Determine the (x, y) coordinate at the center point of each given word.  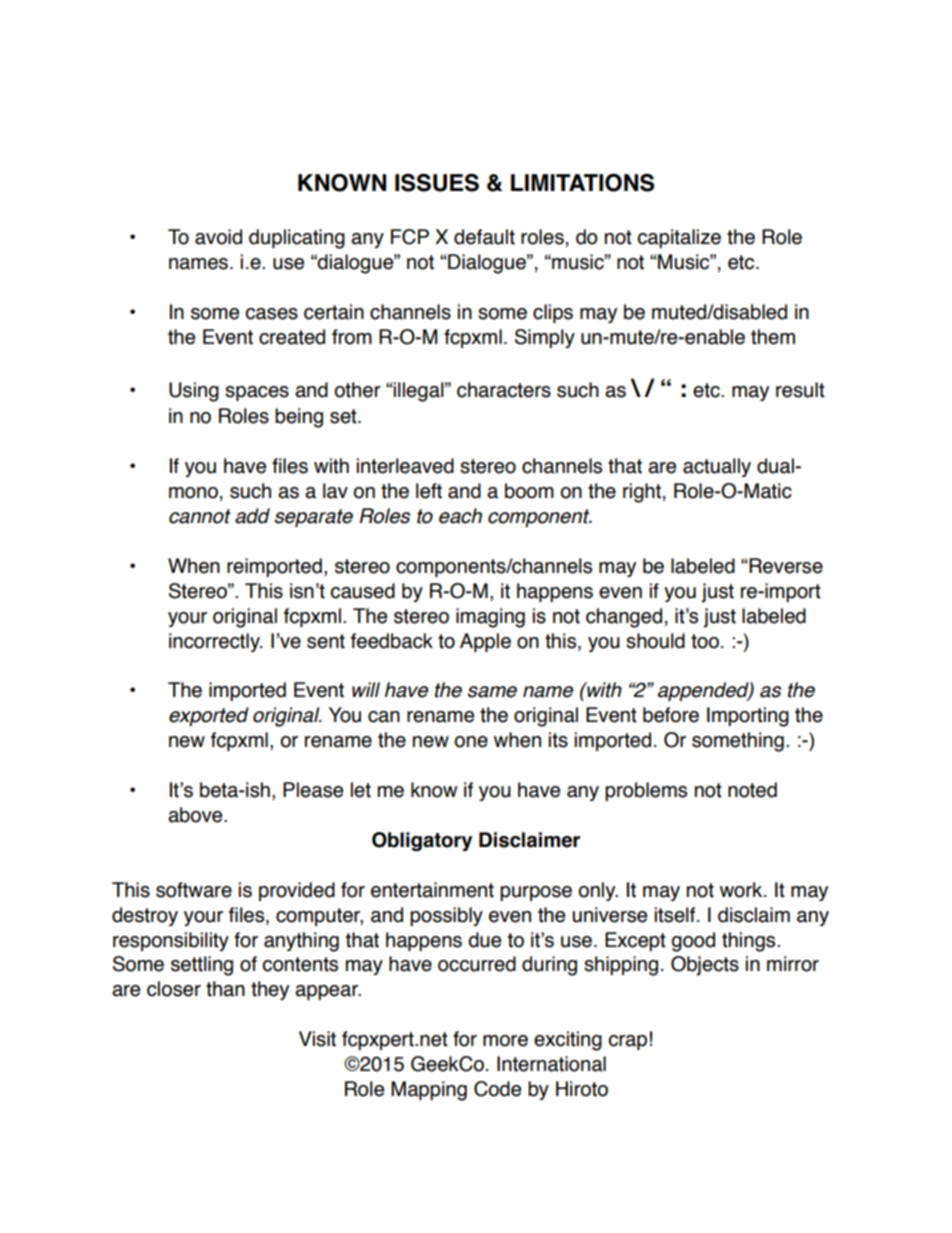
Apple (485, 642)
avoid (218, 237)
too (705, 641)
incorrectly (215, 642)
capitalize (679, 238)
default (484, 237)
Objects (705, 966)
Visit (317, 1039)
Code (497, 1089)
